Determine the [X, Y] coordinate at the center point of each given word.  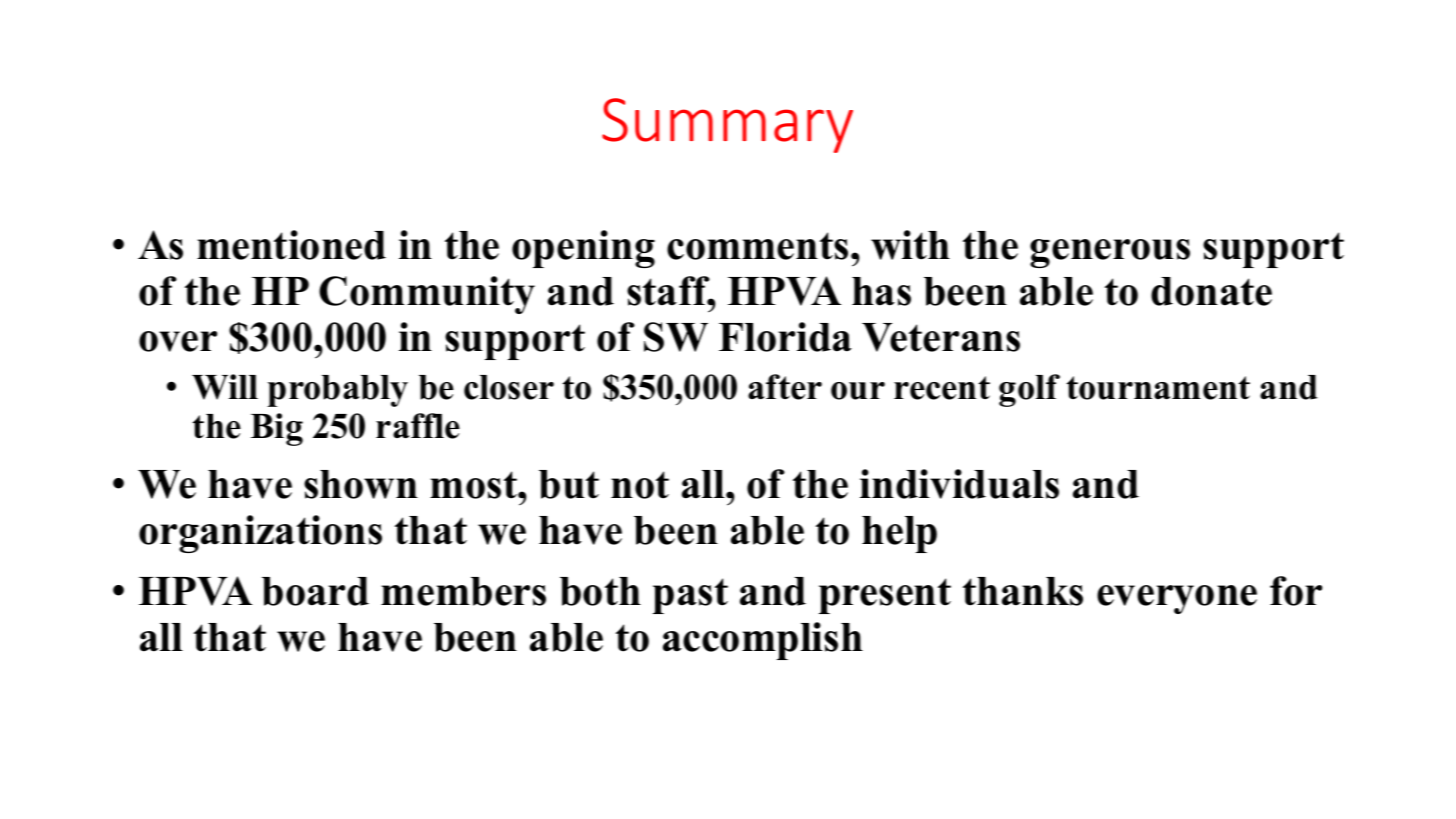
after [785, 387]
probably [337, 391]
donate [1211, 291]
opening [583, 249]
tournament [1158, 388]
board [315, 591]
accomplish [763, 641]
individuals [959, 484]
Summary [727, 125]
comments [757, 246]
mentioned [291, 245]
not [640, 485]
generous [1110, 253]
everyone [1177, 599]
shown [361, 484]
